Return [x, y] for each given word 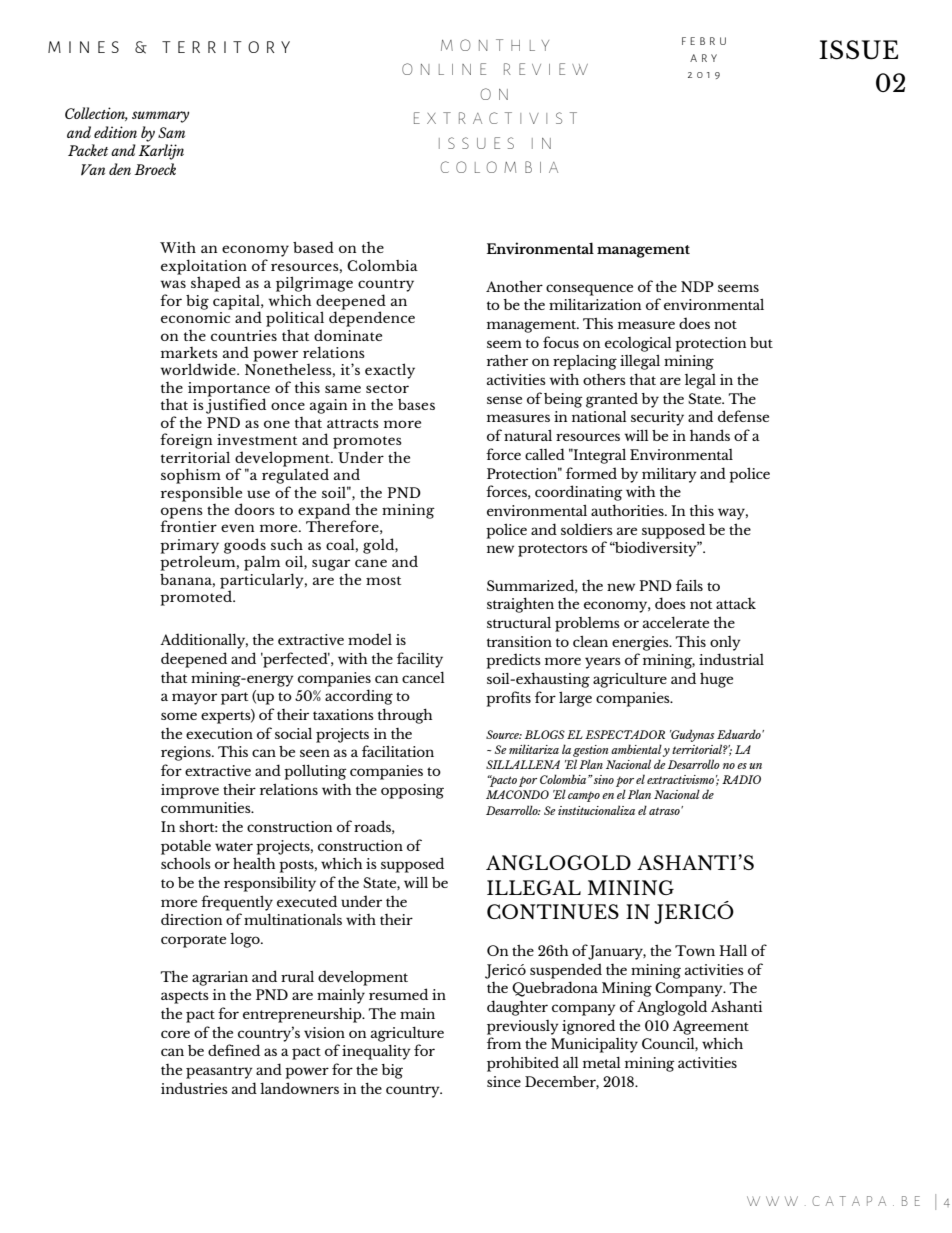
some [179, 716]
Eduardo [740, 734]
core [175, 1034]
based [313, 247]
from [504, 1043]
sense [504, 400]
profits [508, 699]
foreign [186, 441]
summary [160, 117]
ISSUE [858, 50]
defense [743, 416]
